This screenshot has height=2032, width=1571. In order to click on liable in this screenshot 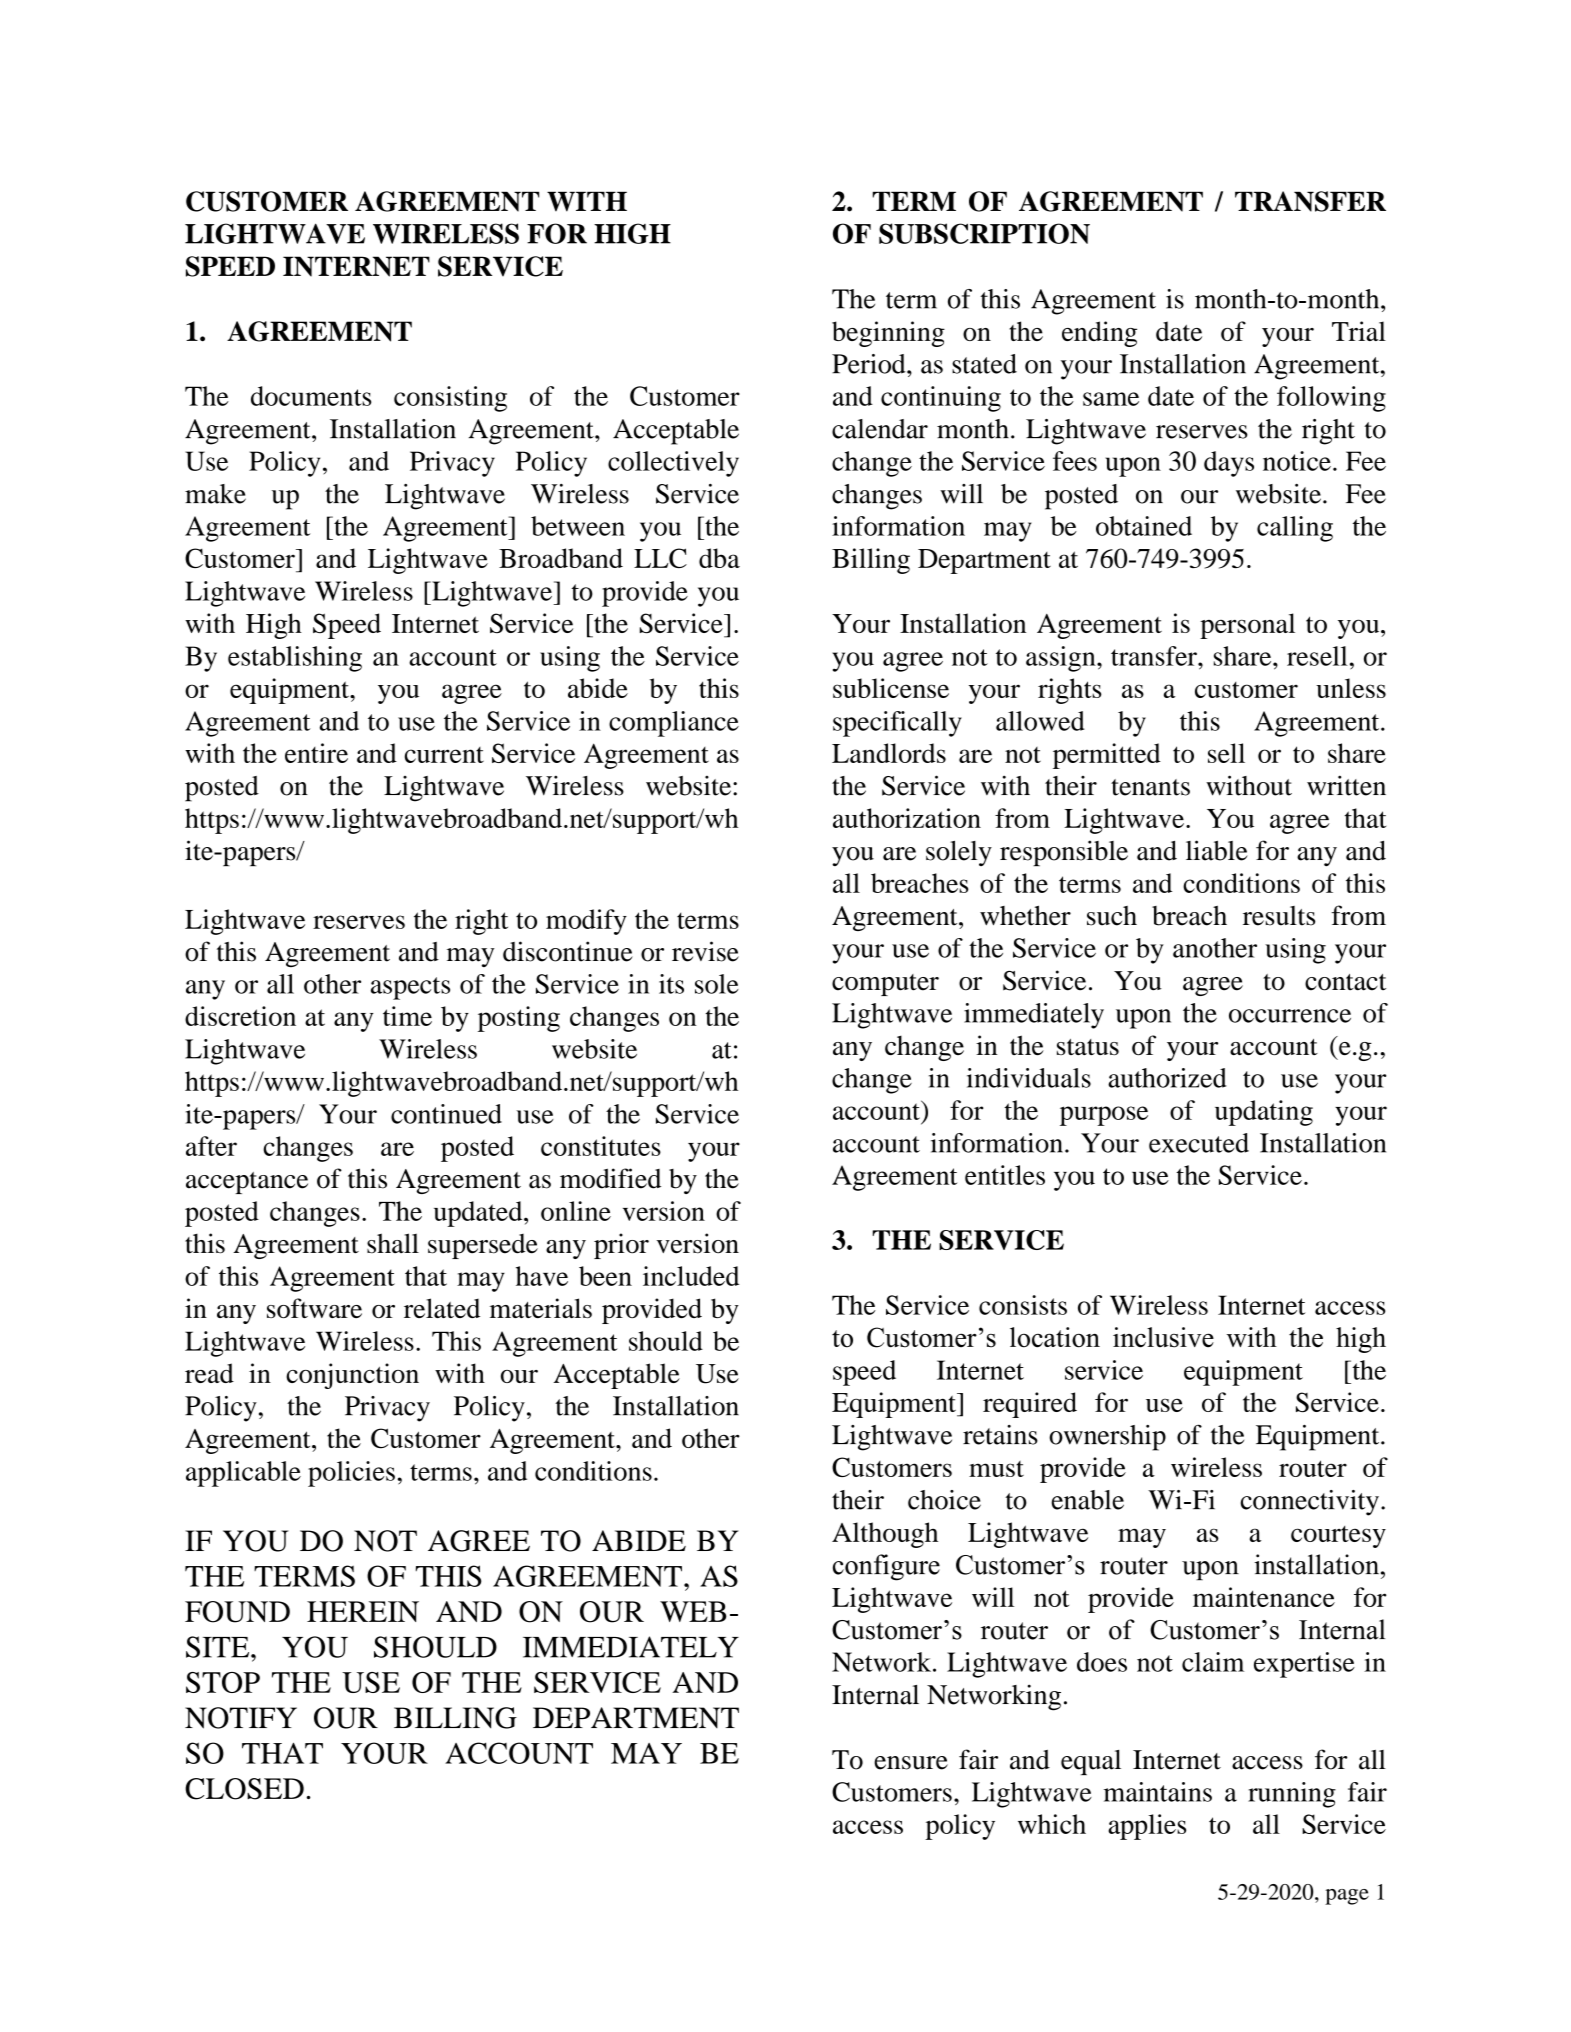, I will do `click(1217, 850)`.
